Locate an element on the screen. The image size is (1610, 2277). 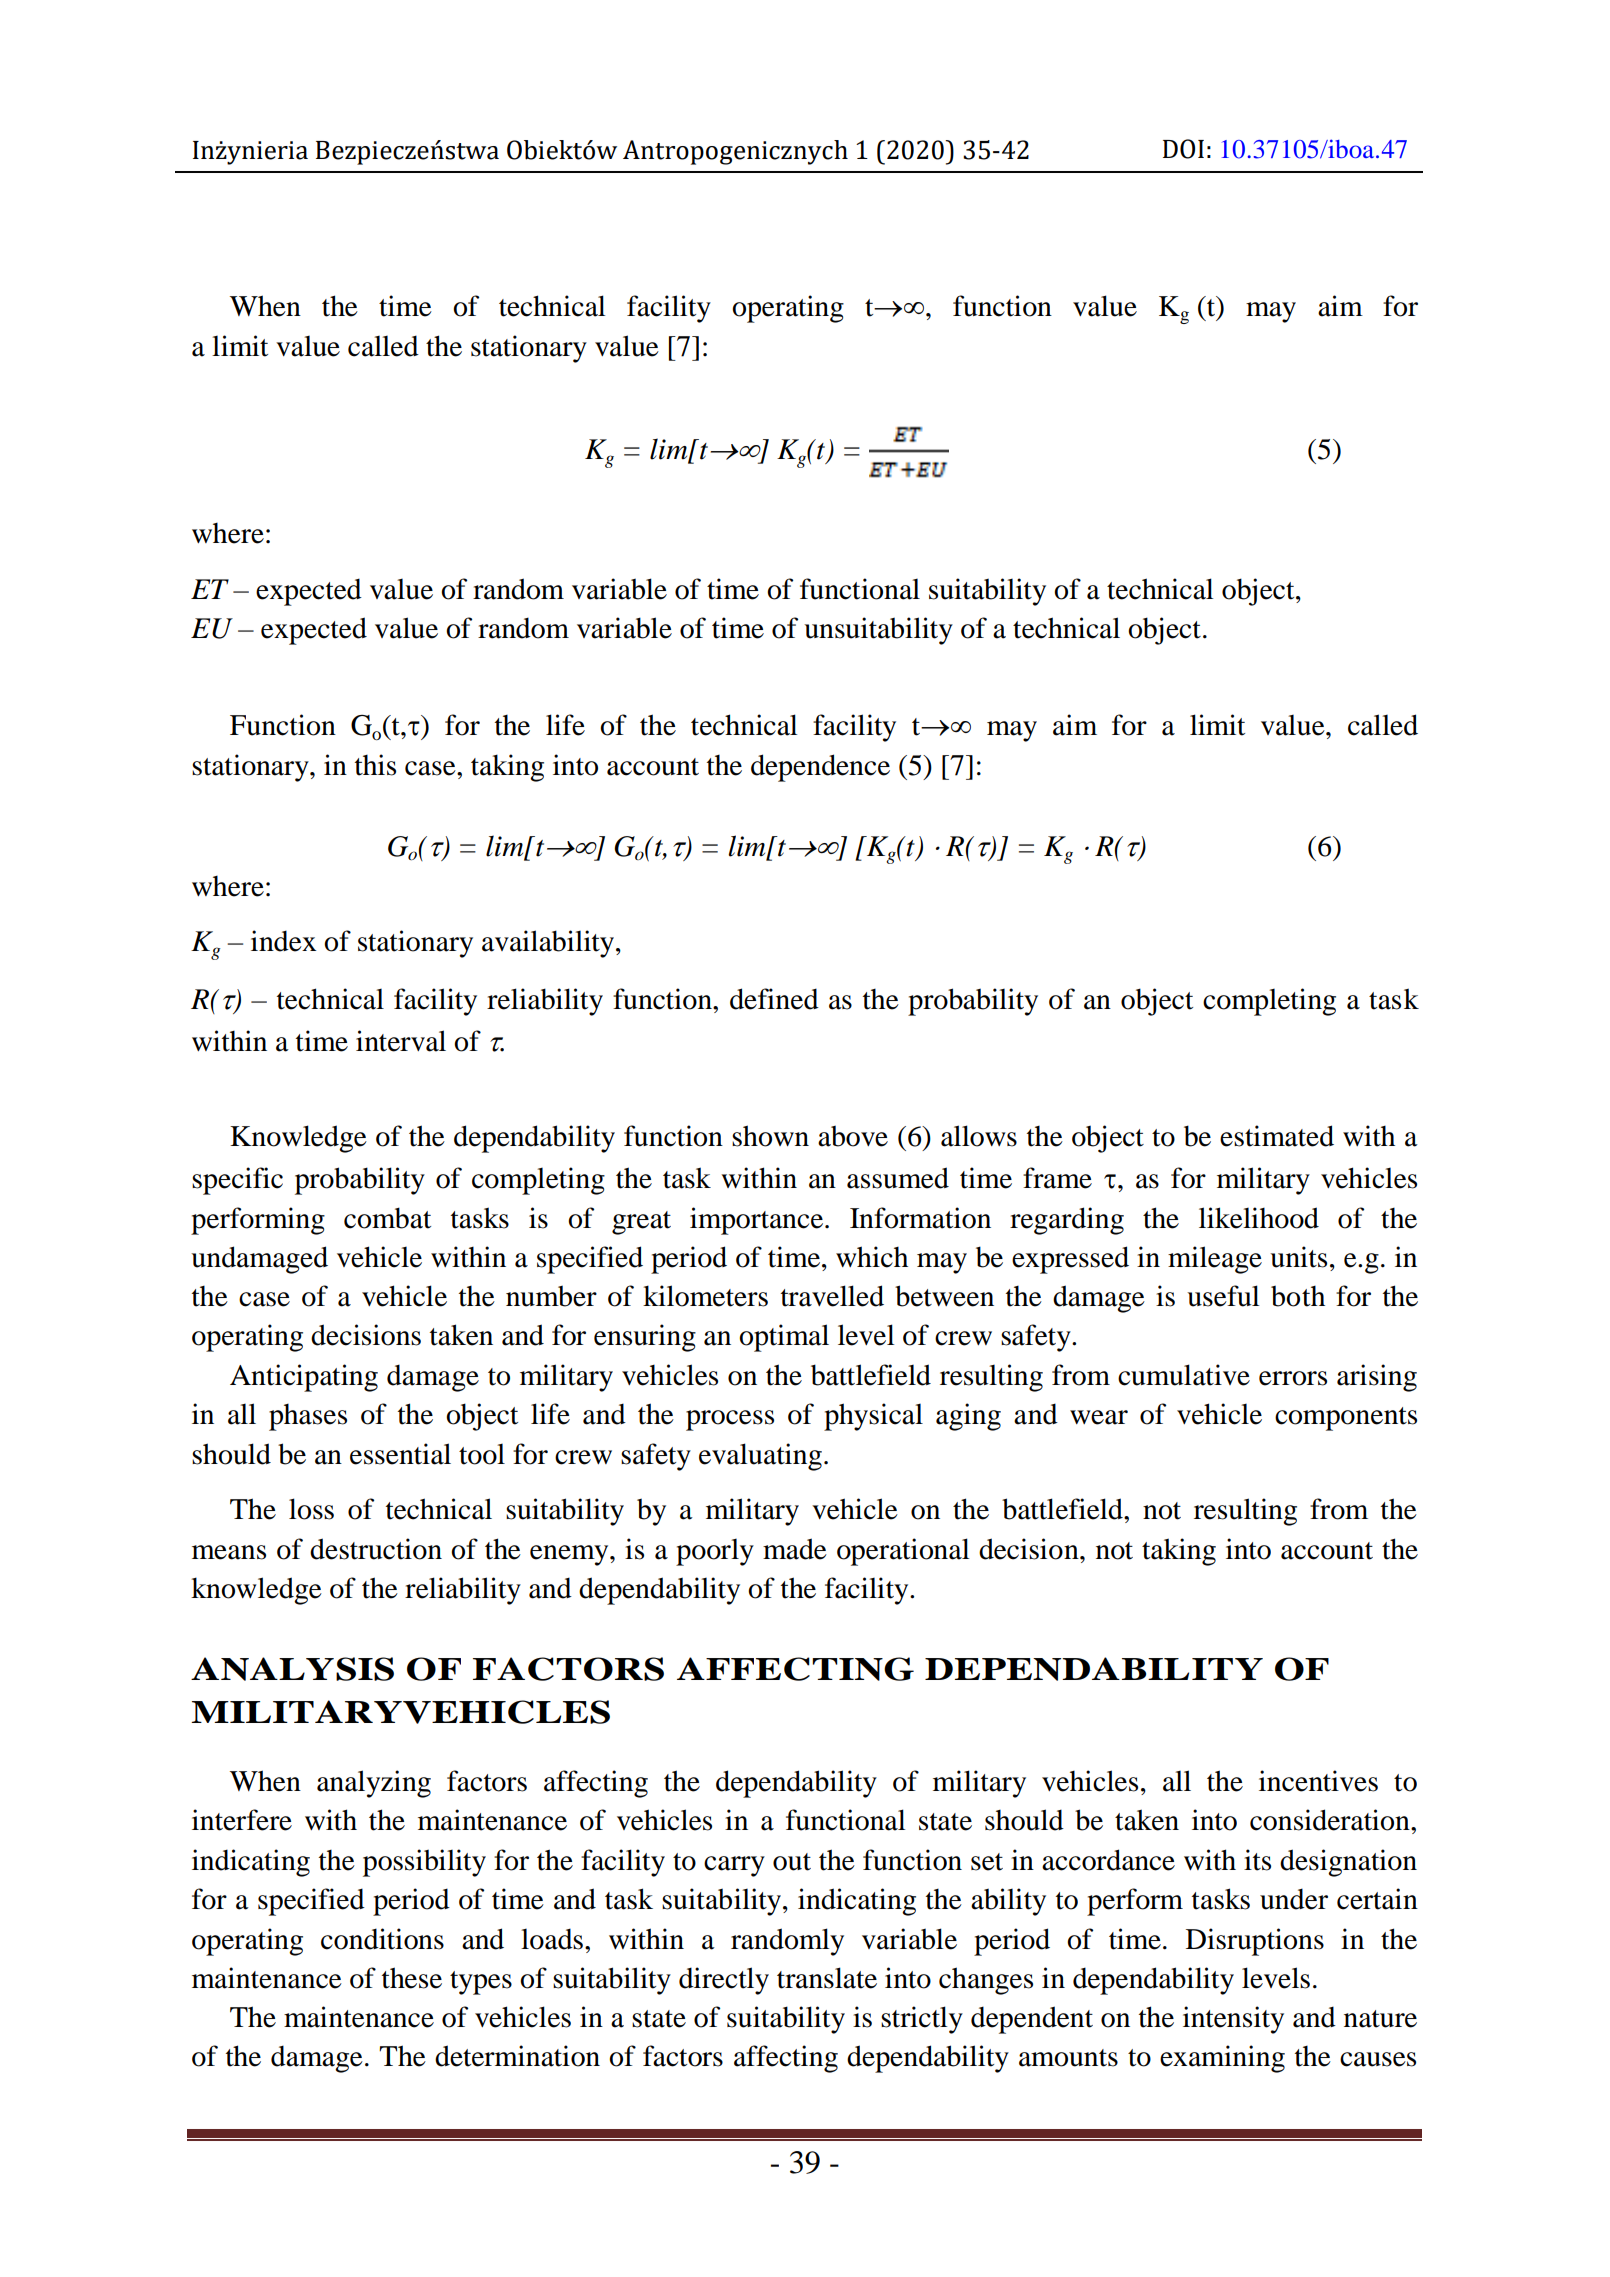
components is located at coordinates (1346, 1419).
